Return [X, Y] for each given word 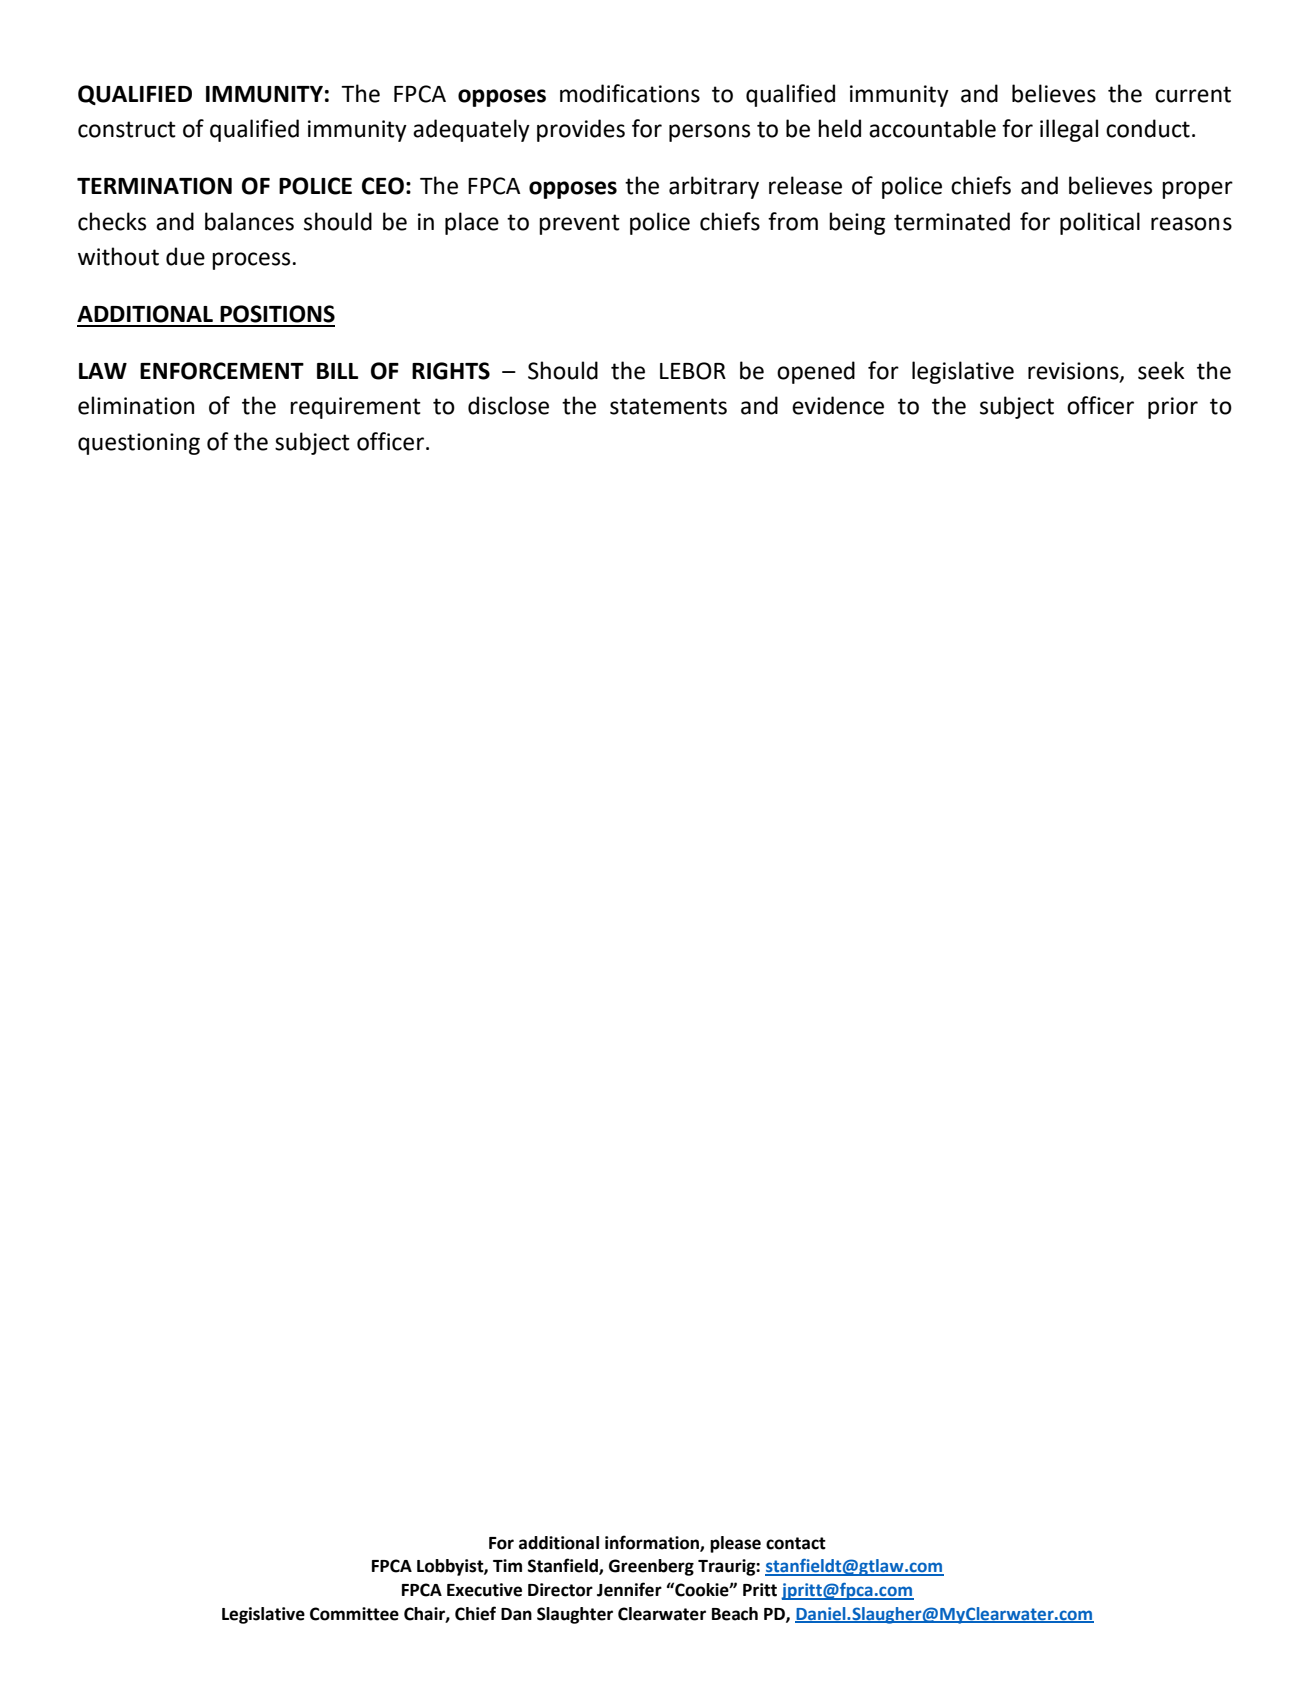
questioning [139, 444]
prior [1173, 408]
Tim [507, 1565]
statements [668, 406]
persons [709, 133]
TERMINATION [154, 186]
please [735, 1544]
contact [796, 1543]
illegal [1069, 130]
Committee [354, 1614]
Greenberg [651, 1567]
